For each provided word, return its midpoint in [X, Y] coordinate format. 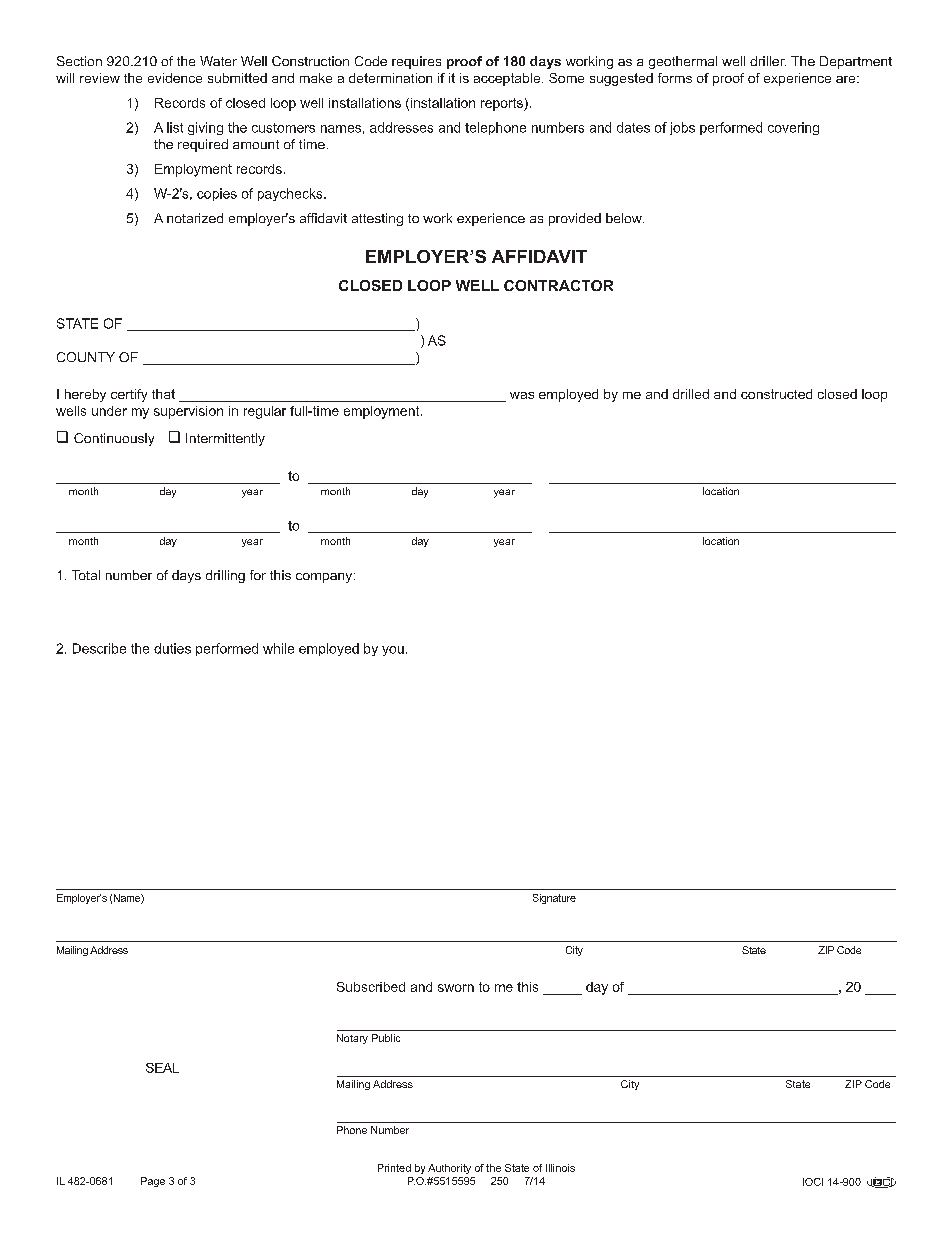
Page [153, 1182]
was [522, 395]
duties [172, 648]
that [163, 394]
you [393, 651]
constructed [776, 394]
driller [768, 61]
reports [503, 104]
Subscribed [371, 987]
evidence [175, 78]
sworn [456, 988]
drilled [691, 394]
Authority [449, 1169]
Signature [554, 899]
